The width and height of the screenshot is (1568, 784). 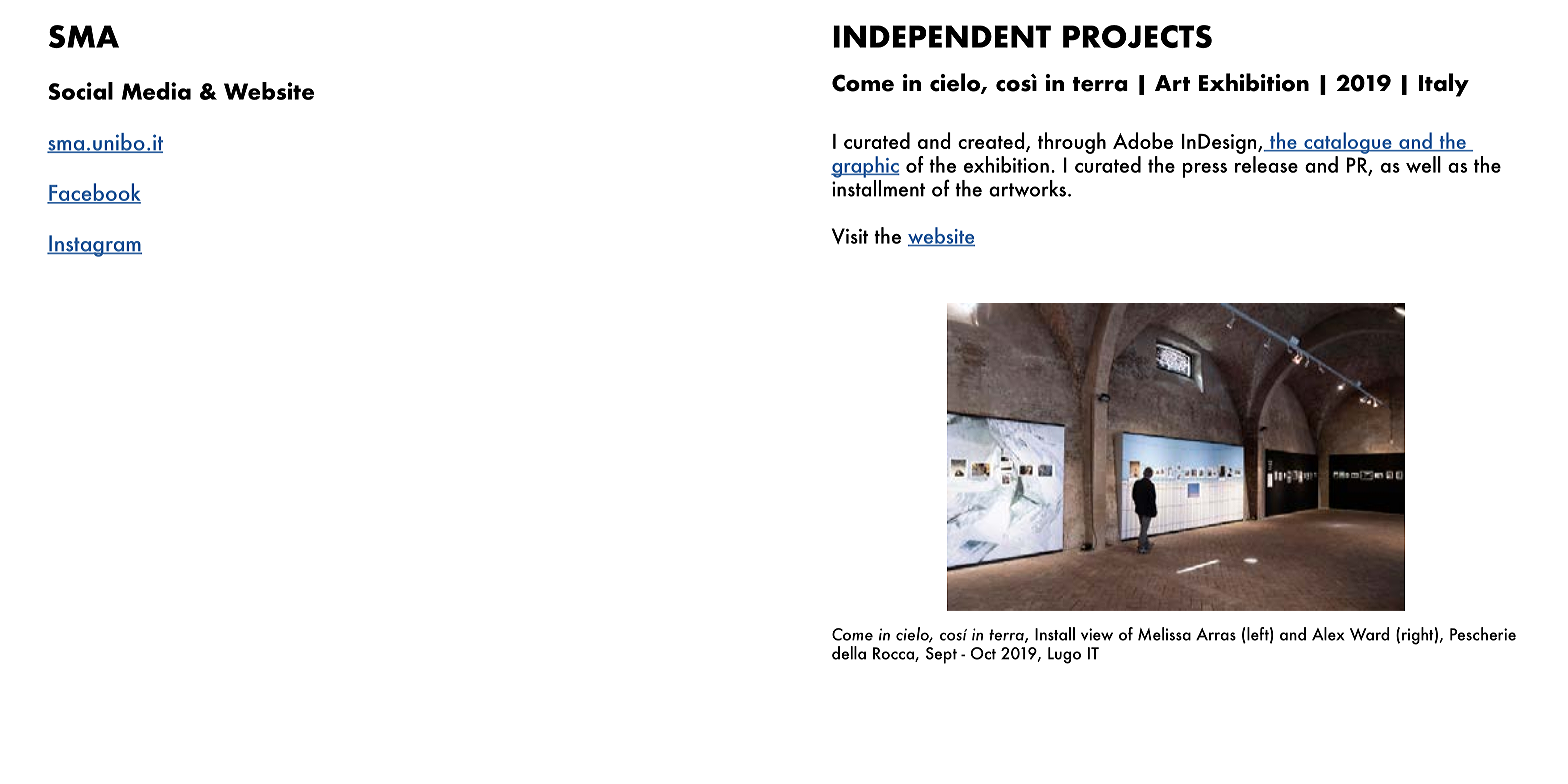 What do you see at coordinates (1205, 170) in the screenshot?
I see `press` at bounding box center [1205, 170].
